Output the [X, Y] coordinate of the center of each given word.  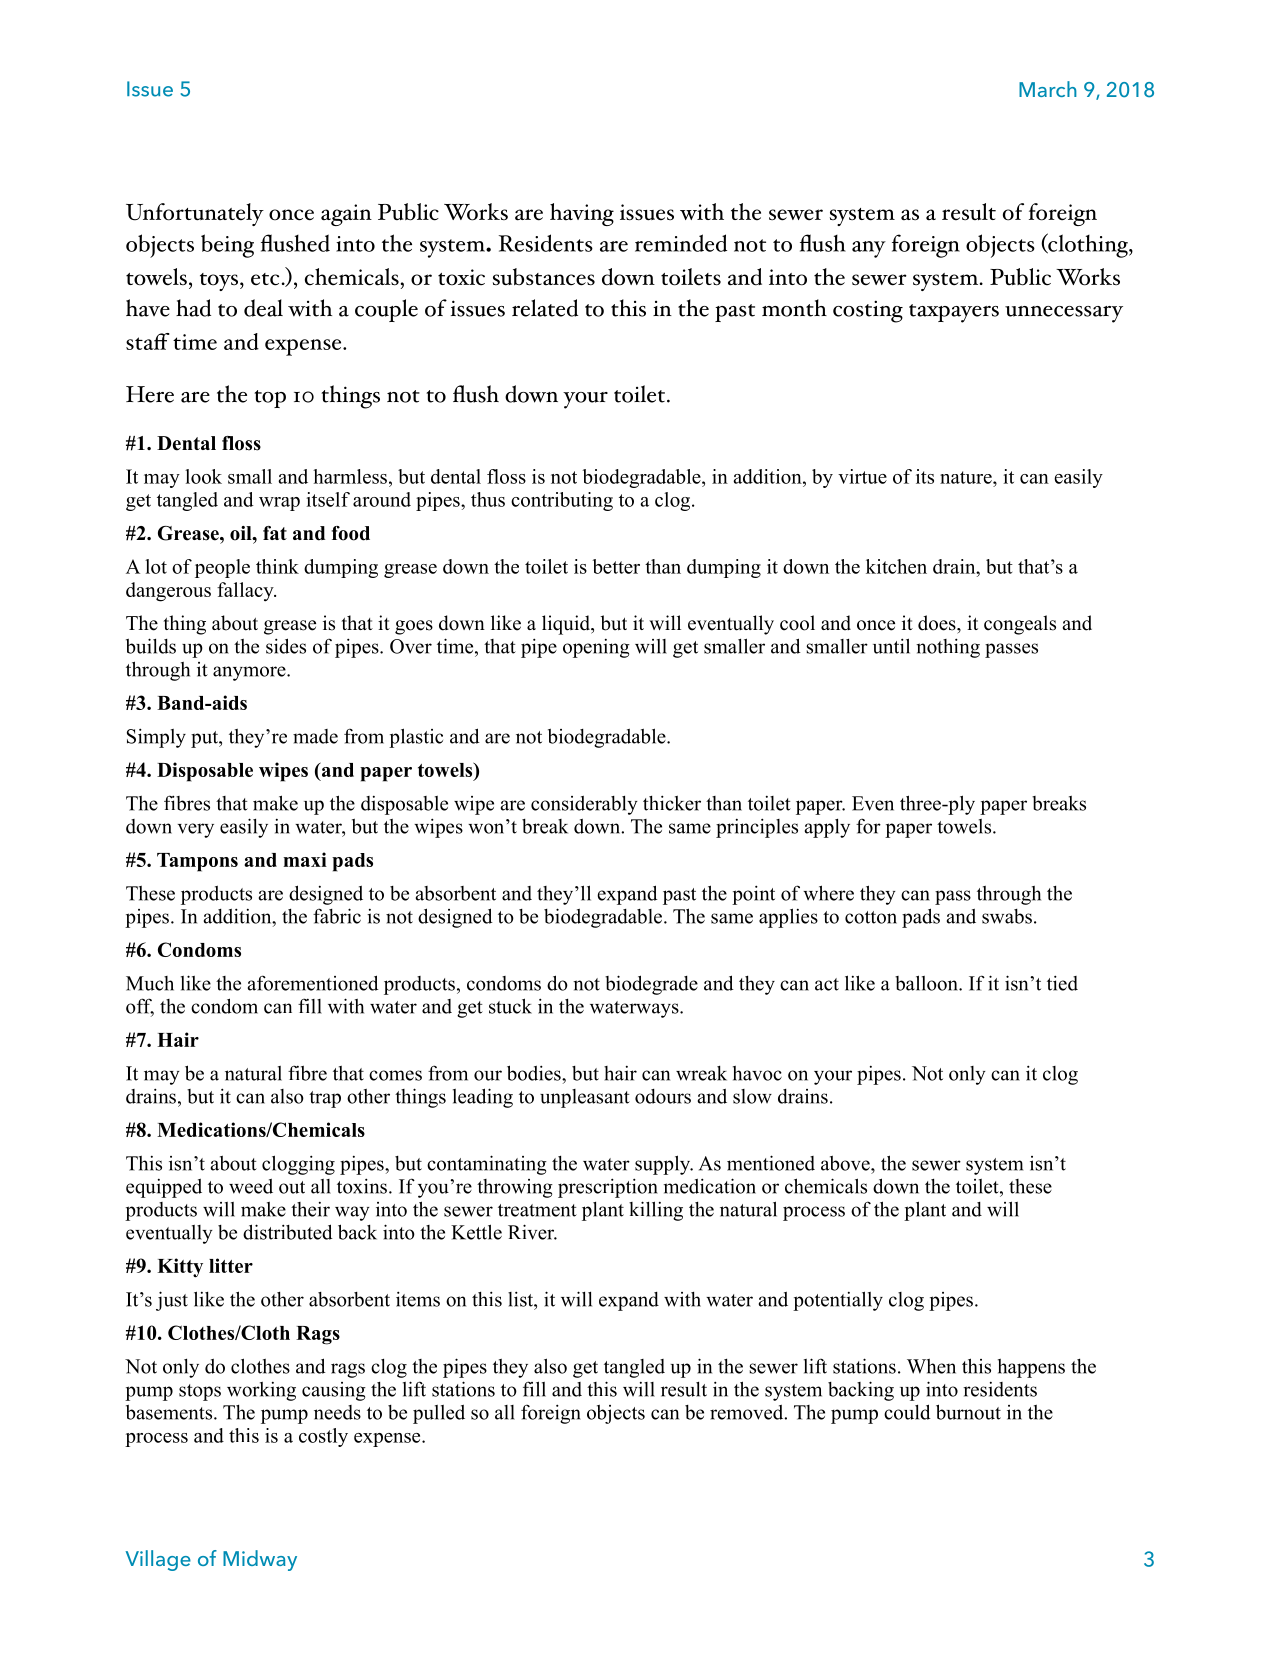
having [582, 214]
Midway [260, 1560]
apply [827, 828]
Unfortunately [195, 214]
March [1048, 89]
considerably [584, 805]
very [196, 830]
